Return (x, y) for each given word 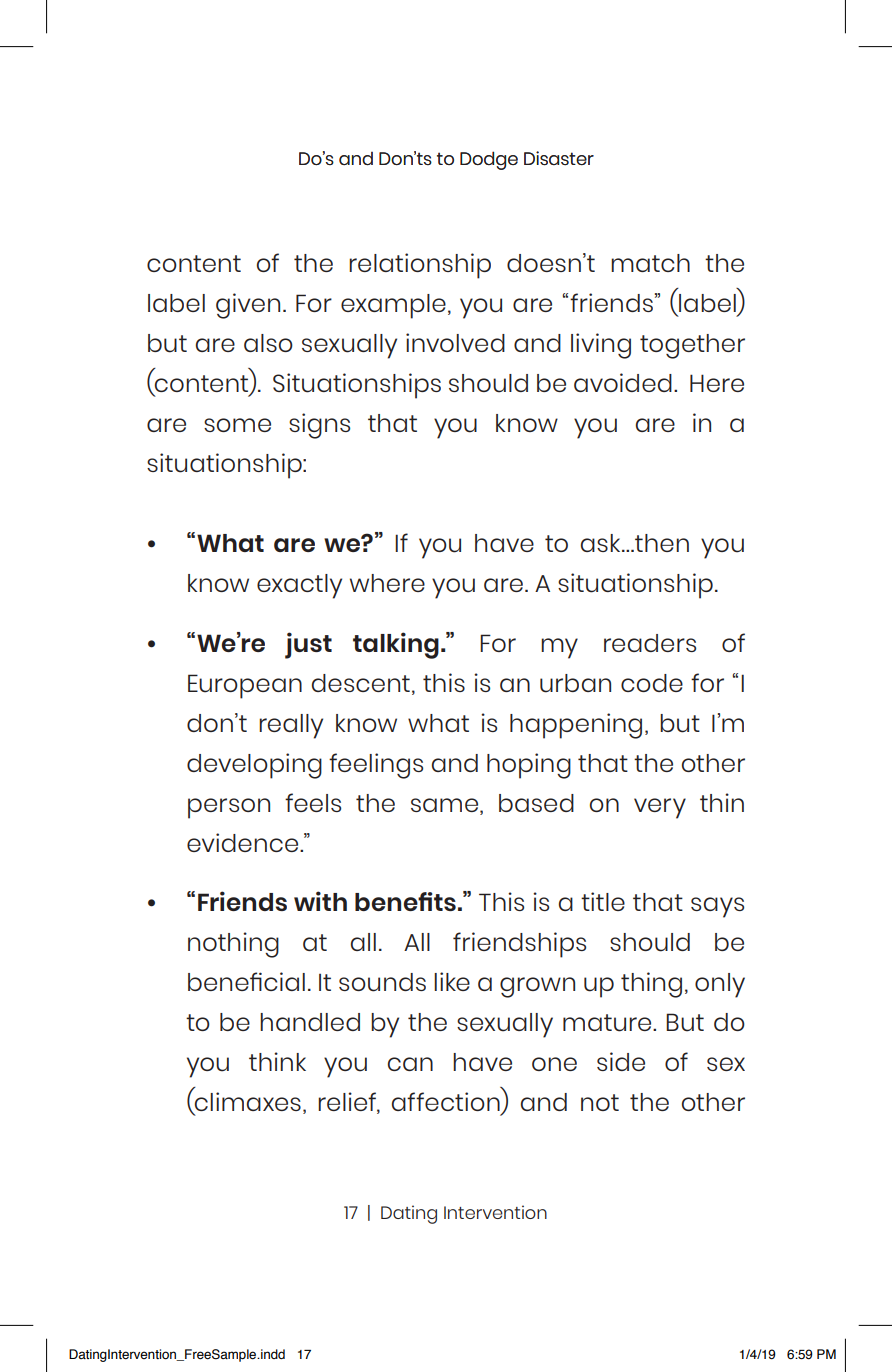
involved (455, 342)
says (717, 907)
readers (650, 643)
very (660, 808)
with (320, 901)
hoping (529, 766)
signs (319, 426)
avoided (623, 382)
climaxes (247, 1103)
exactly (299, 586)
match (650, 263)
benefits (405, 901)
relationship (420, 266)
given (248, 306)
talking (396, 645)
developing (254, 766)
